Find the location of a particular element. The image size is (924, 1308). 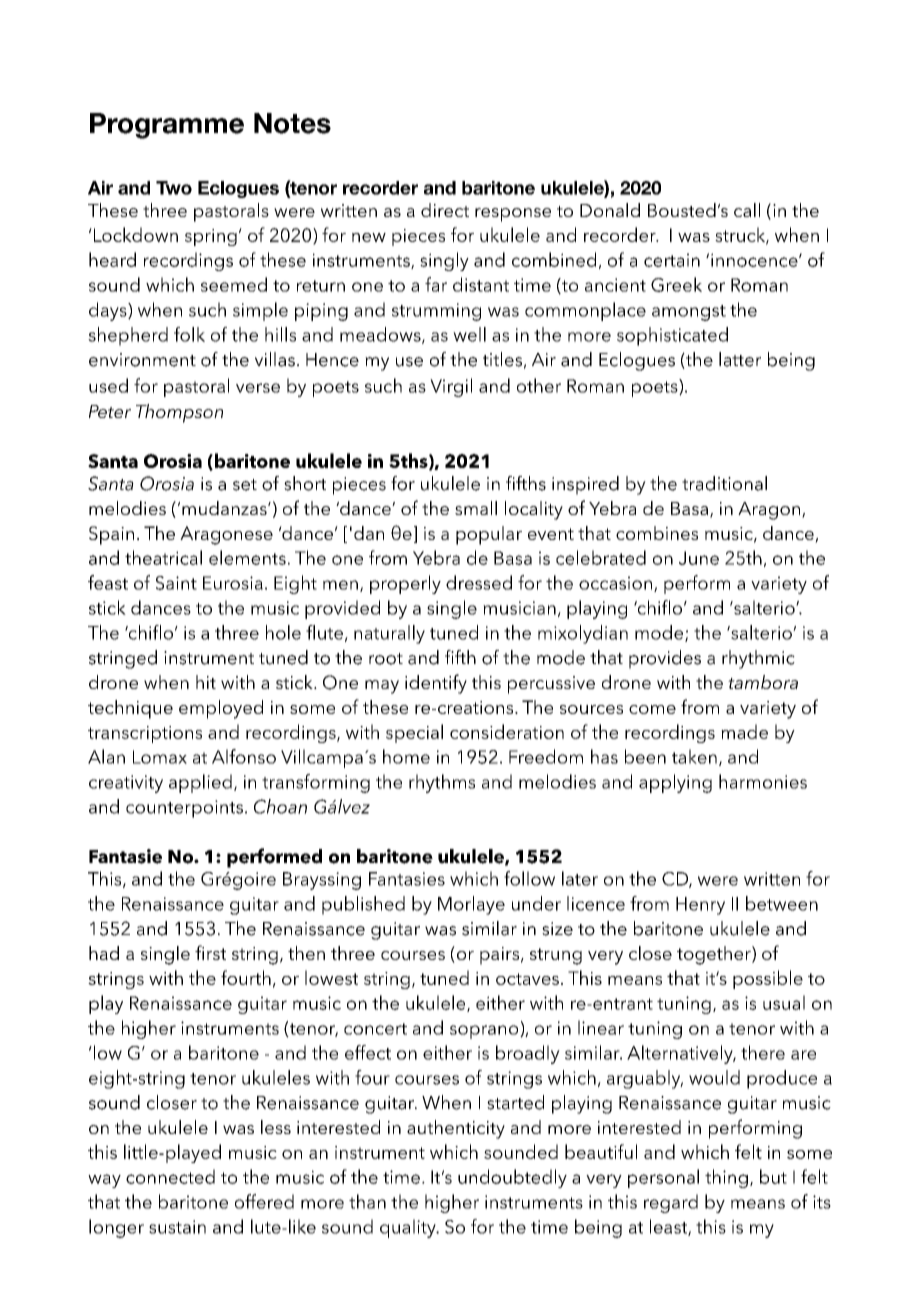

set is located at coordinates (245, 485).
